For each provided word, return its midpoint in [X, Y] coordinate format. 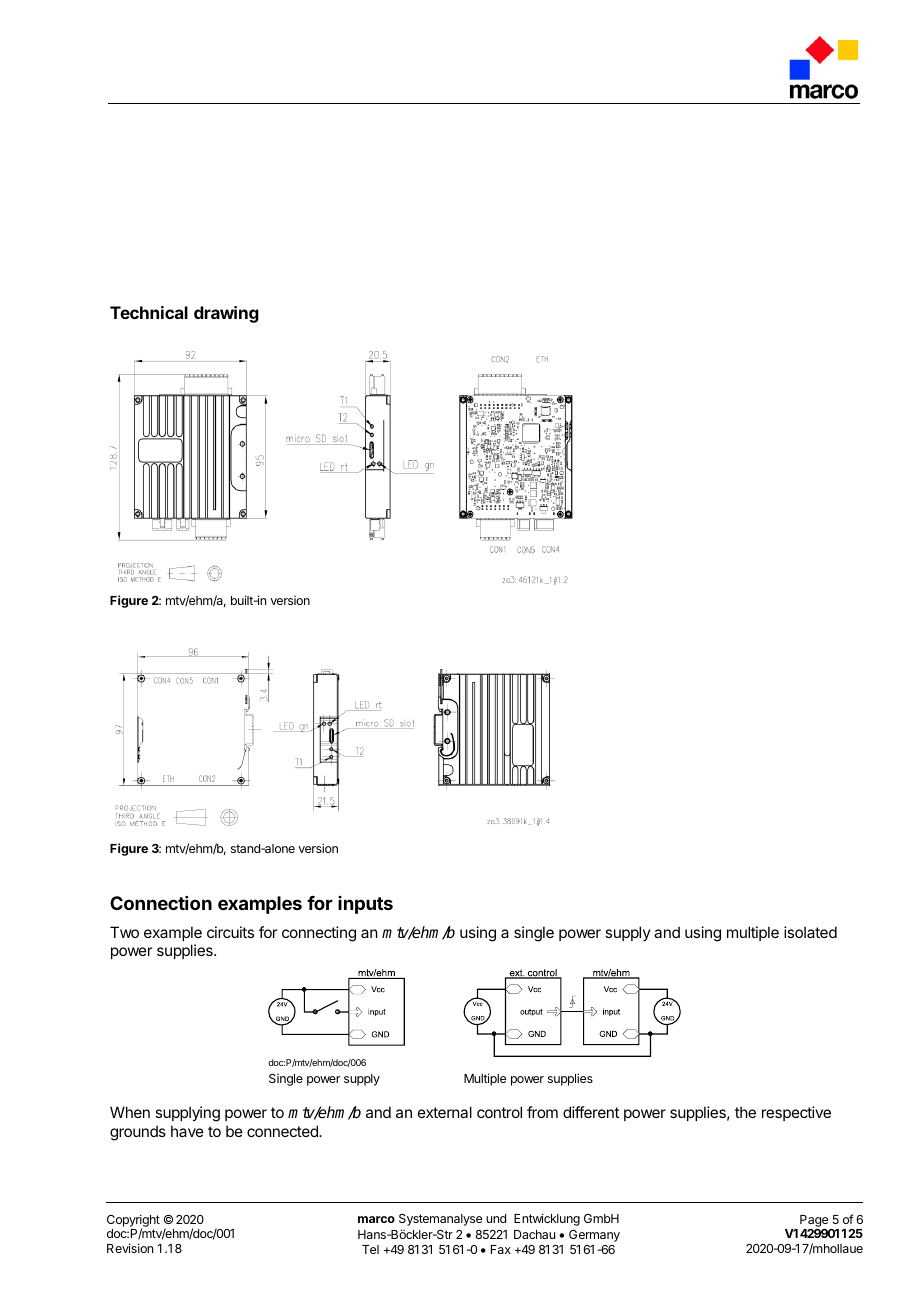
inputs [365, 905]
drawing [226, 314]
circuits [230, 932]
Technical [149, 312]
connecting [319, 934]
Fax [501, 1249]
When [130, 1112]
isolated [810, 932]
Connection [161, 903]
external [445, 1112]
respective [796, 1113]
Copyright [133, 1221]
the [745, 1112]
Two [124, 932]
